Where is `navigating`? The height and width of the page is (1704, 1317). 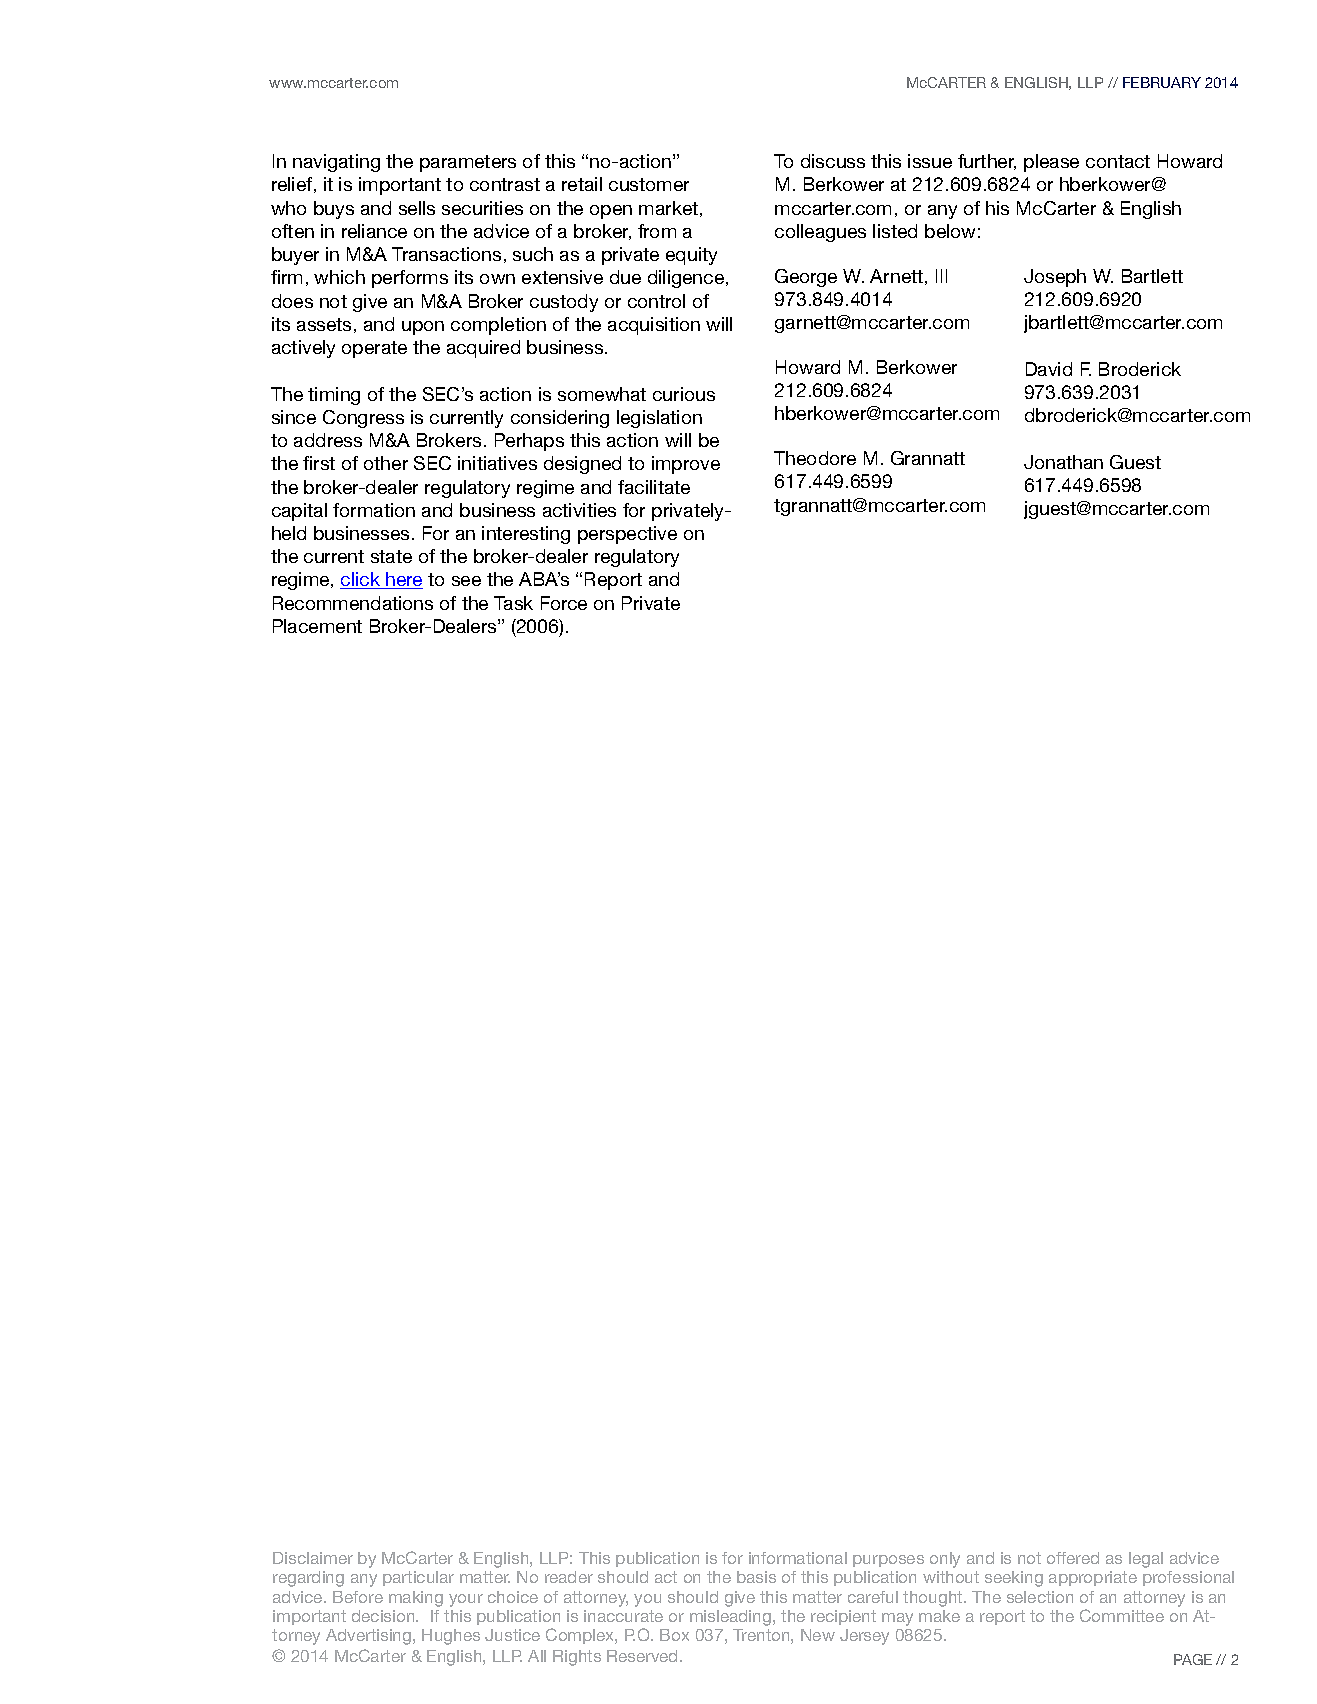 navigating is located at coordinates (336, 163).
